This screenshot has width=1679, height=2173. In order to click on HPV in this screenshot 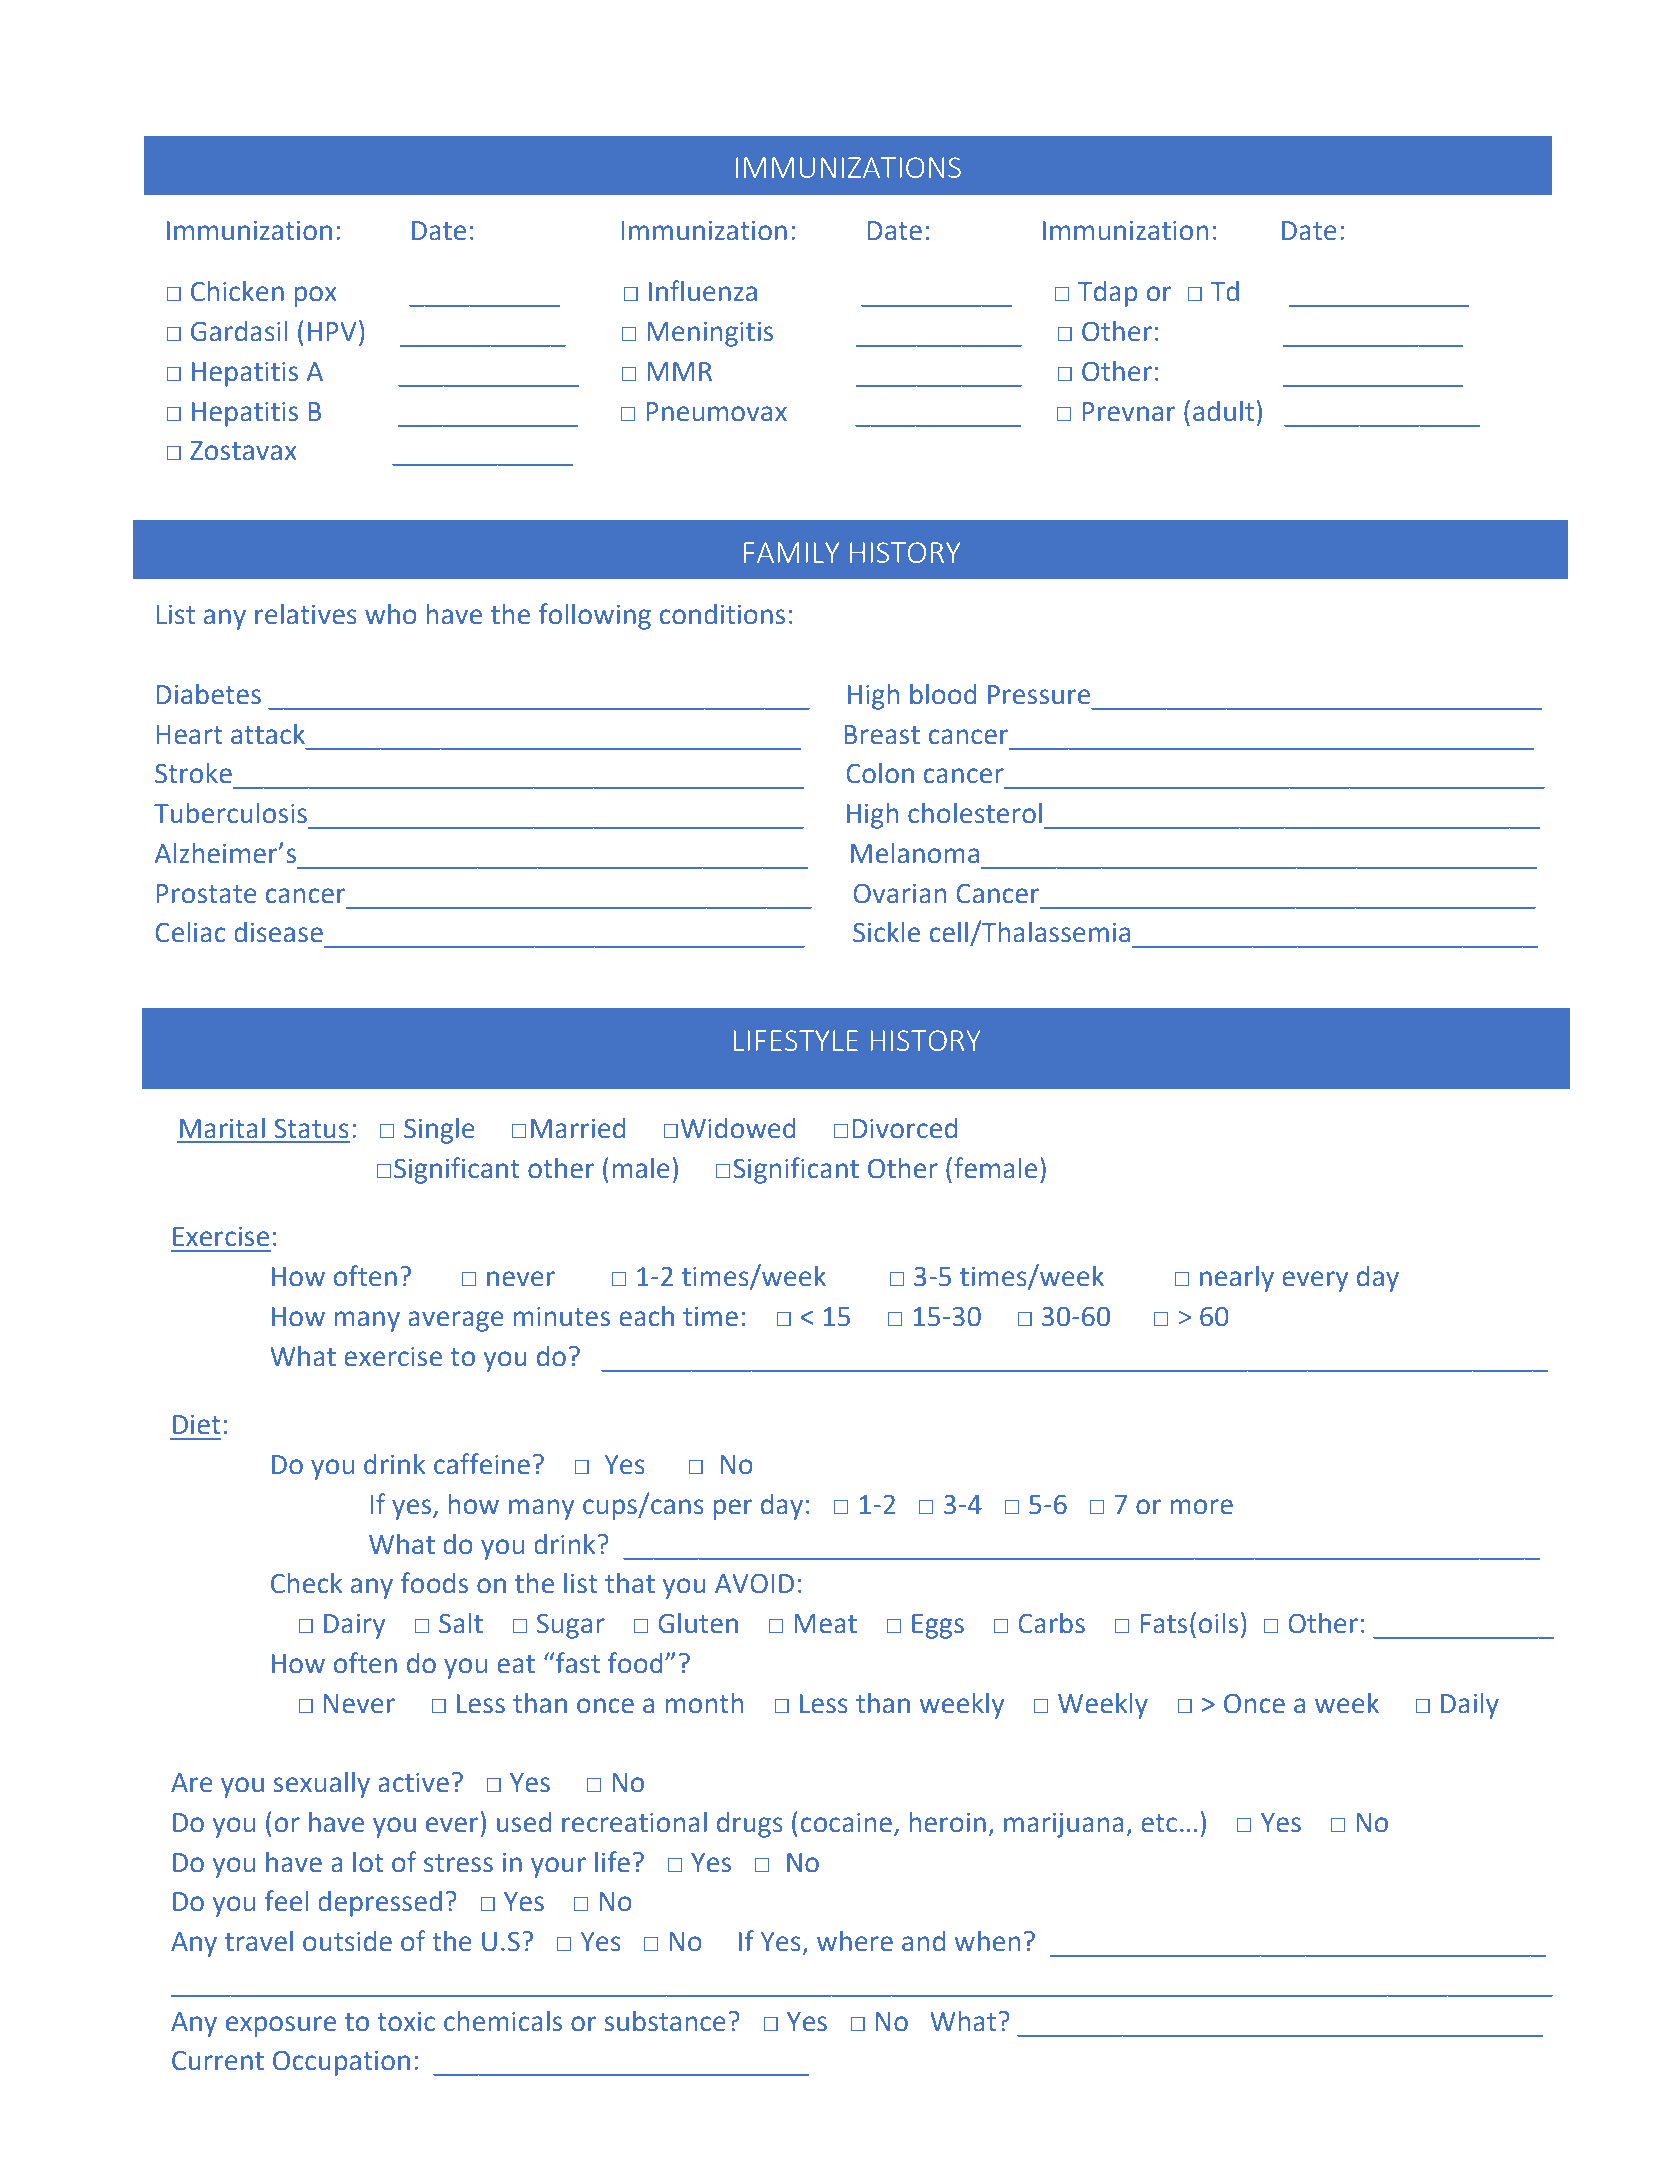, I will do `click(332, 331)`.
